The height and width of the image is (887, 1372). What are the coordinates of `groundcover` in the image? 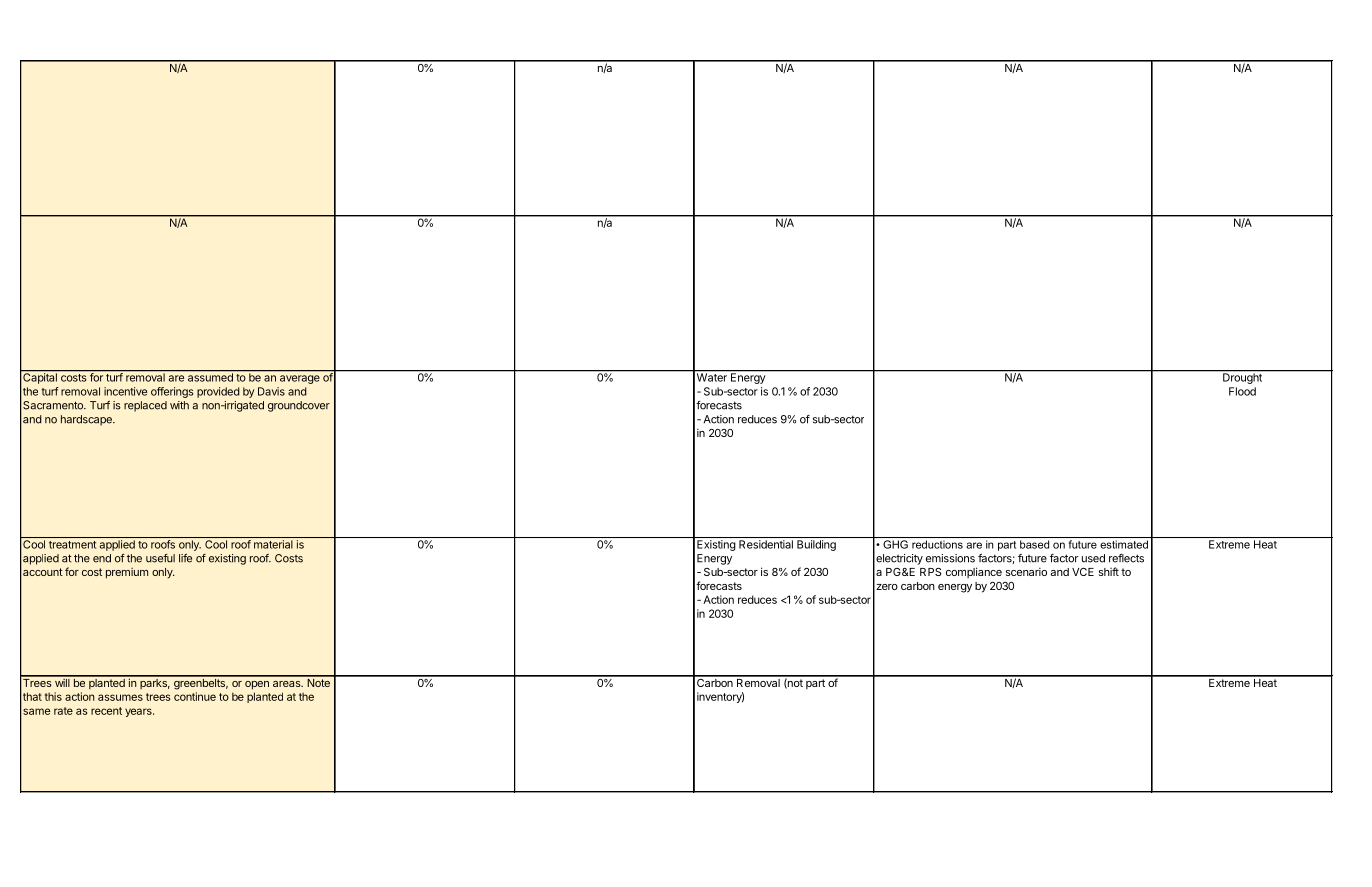 It's located at (299, 406).
